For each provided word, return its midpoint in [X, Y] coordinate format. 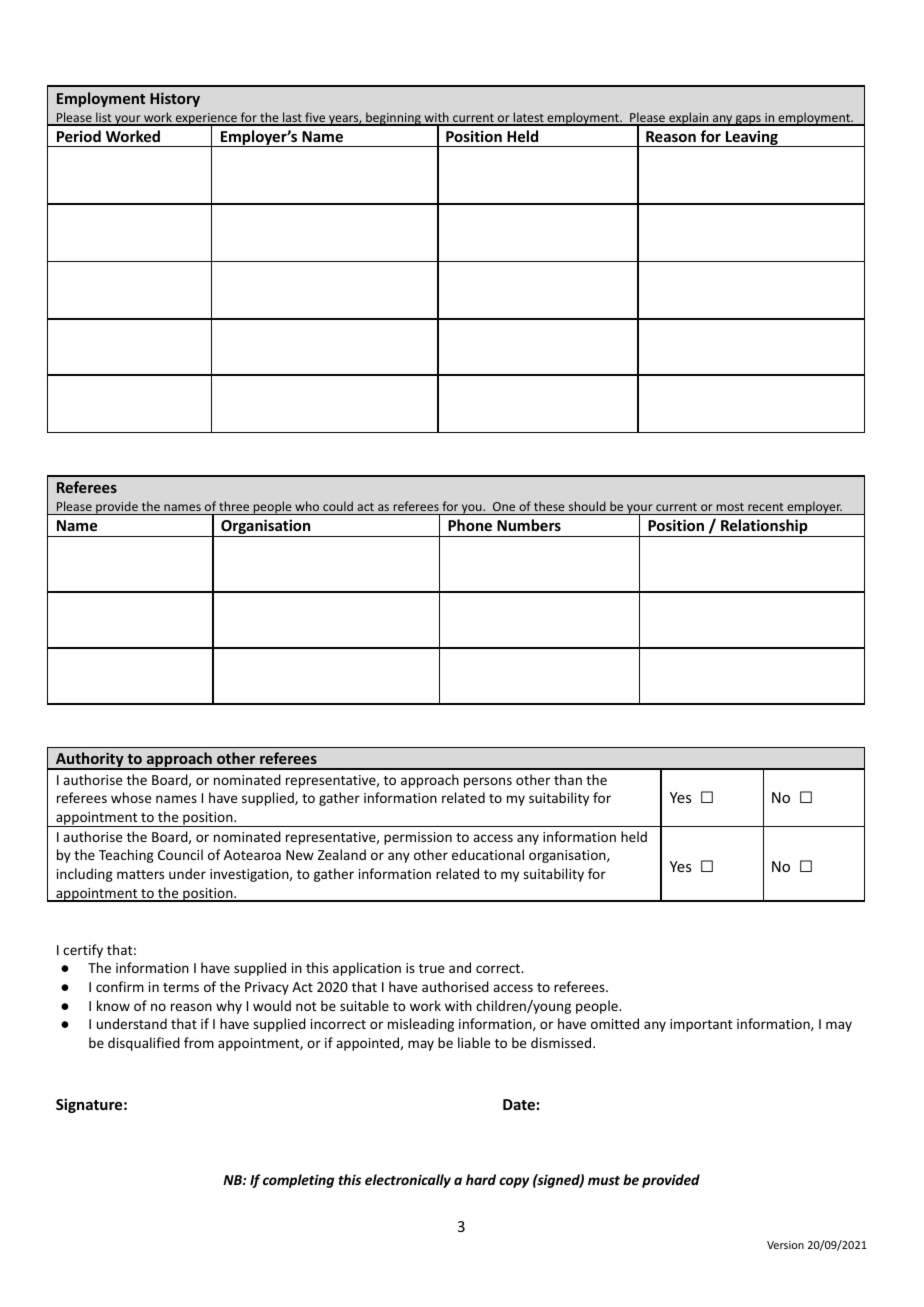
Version [785, 1245]
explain [689, 119]
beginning [393, 119]
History [175, 99]
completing [298, 1181]
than [568, 779]
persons [488, 782]
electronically [408, 1181]
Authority [90, 761]
